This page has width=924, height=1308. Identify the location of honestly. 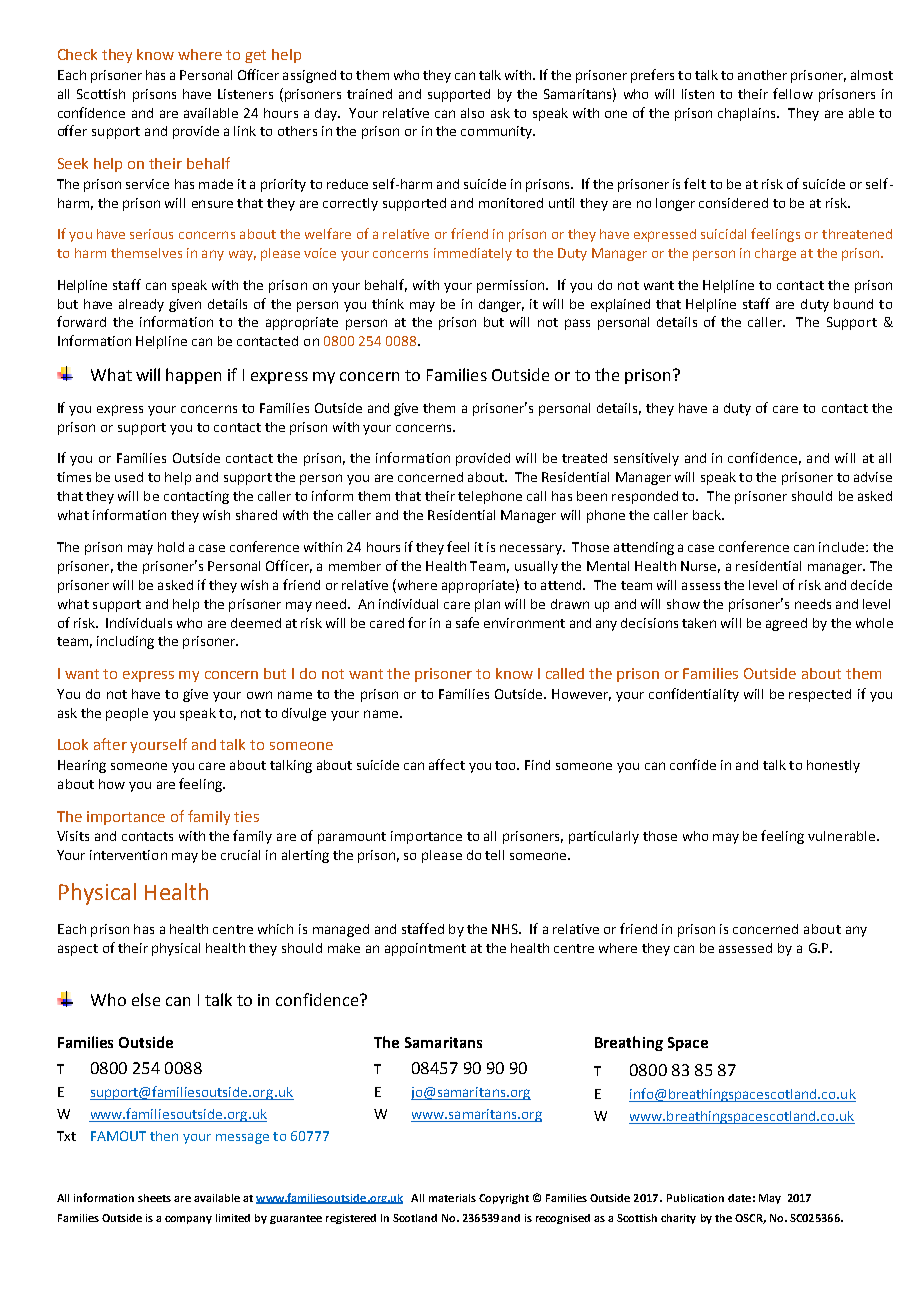
(833, 766).
